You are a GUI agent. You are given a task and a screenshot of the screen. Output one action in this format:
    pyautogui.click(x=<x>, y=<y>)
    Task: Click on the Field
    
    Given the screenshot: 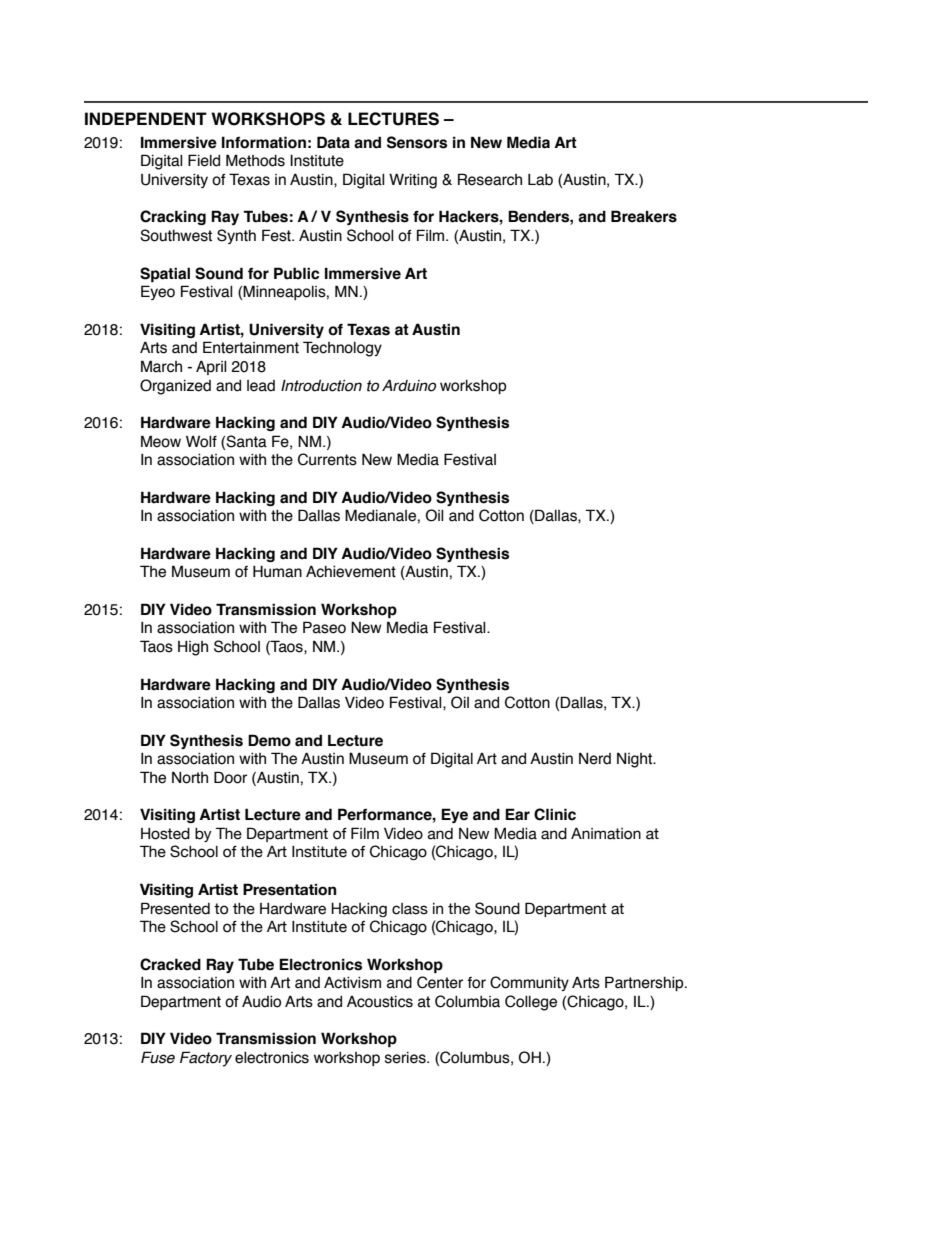 What is the action you would take?
    pyautogui.click(x=204, y=160)
